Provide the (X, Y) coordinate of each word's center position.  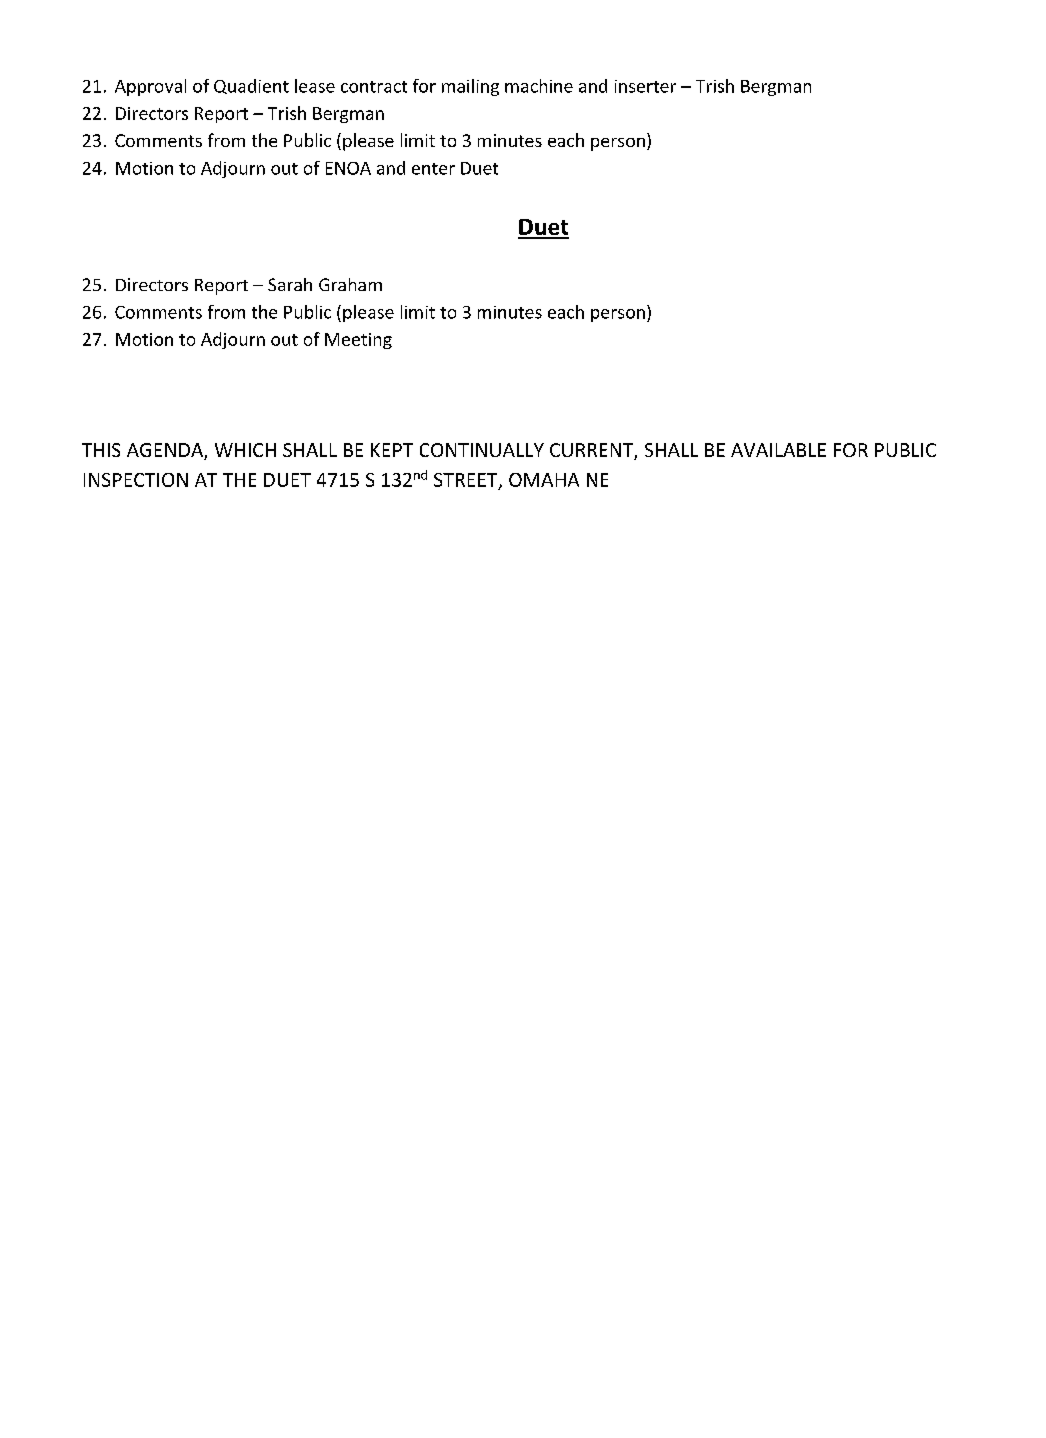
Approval (150, 87)
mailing (470, 87)
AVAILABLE (778, 450)
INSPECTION (136, 480)
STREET (467, 481)
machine (539, 86)
